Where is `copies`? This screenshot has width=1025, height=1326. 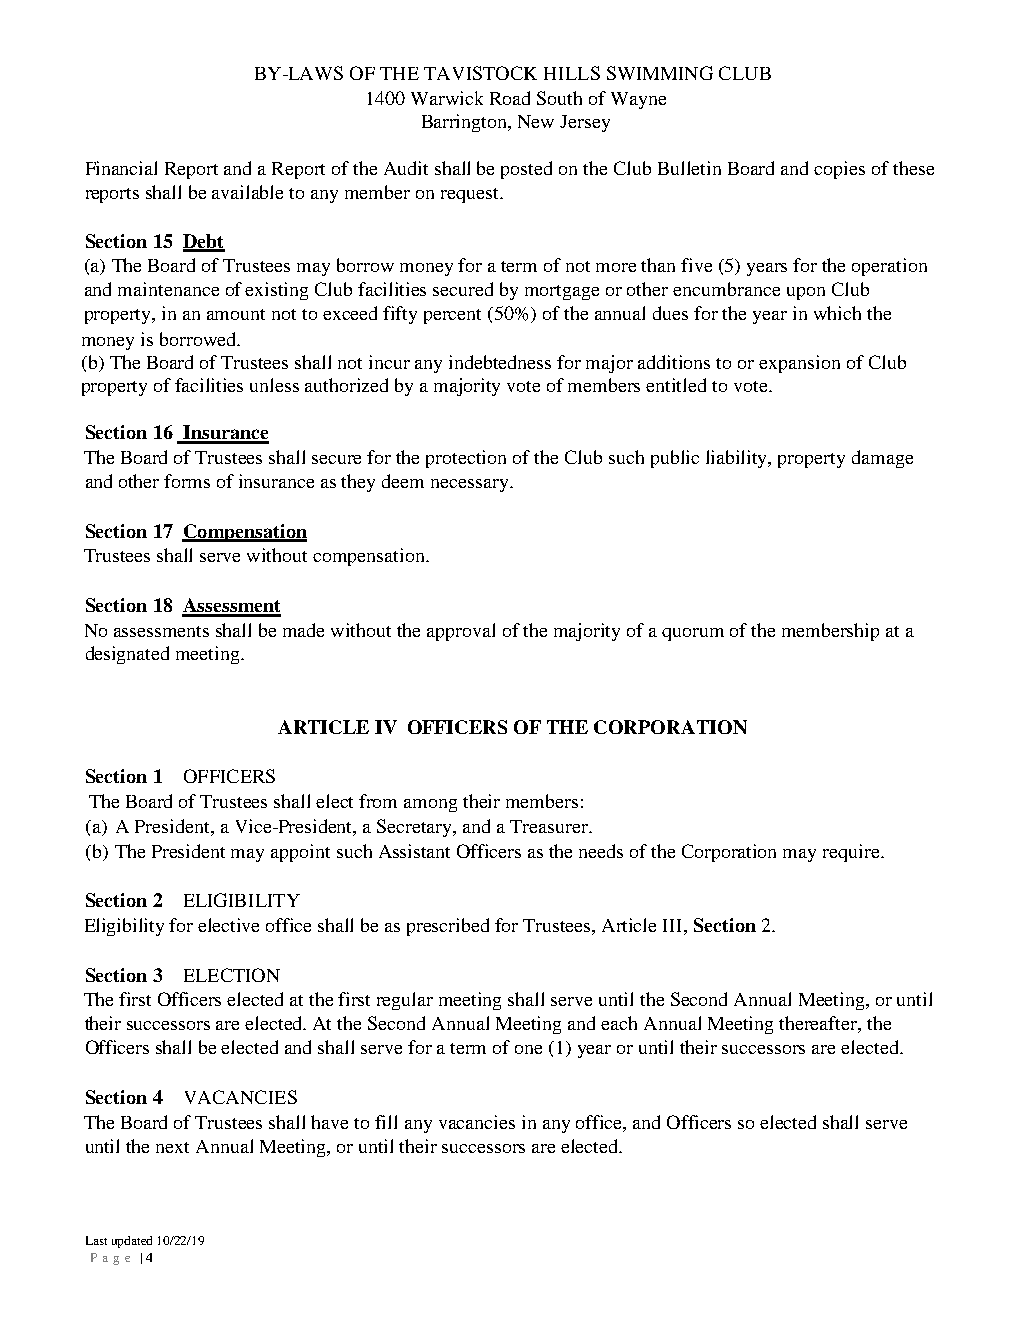 copies is located at coordinates (839, 170).
